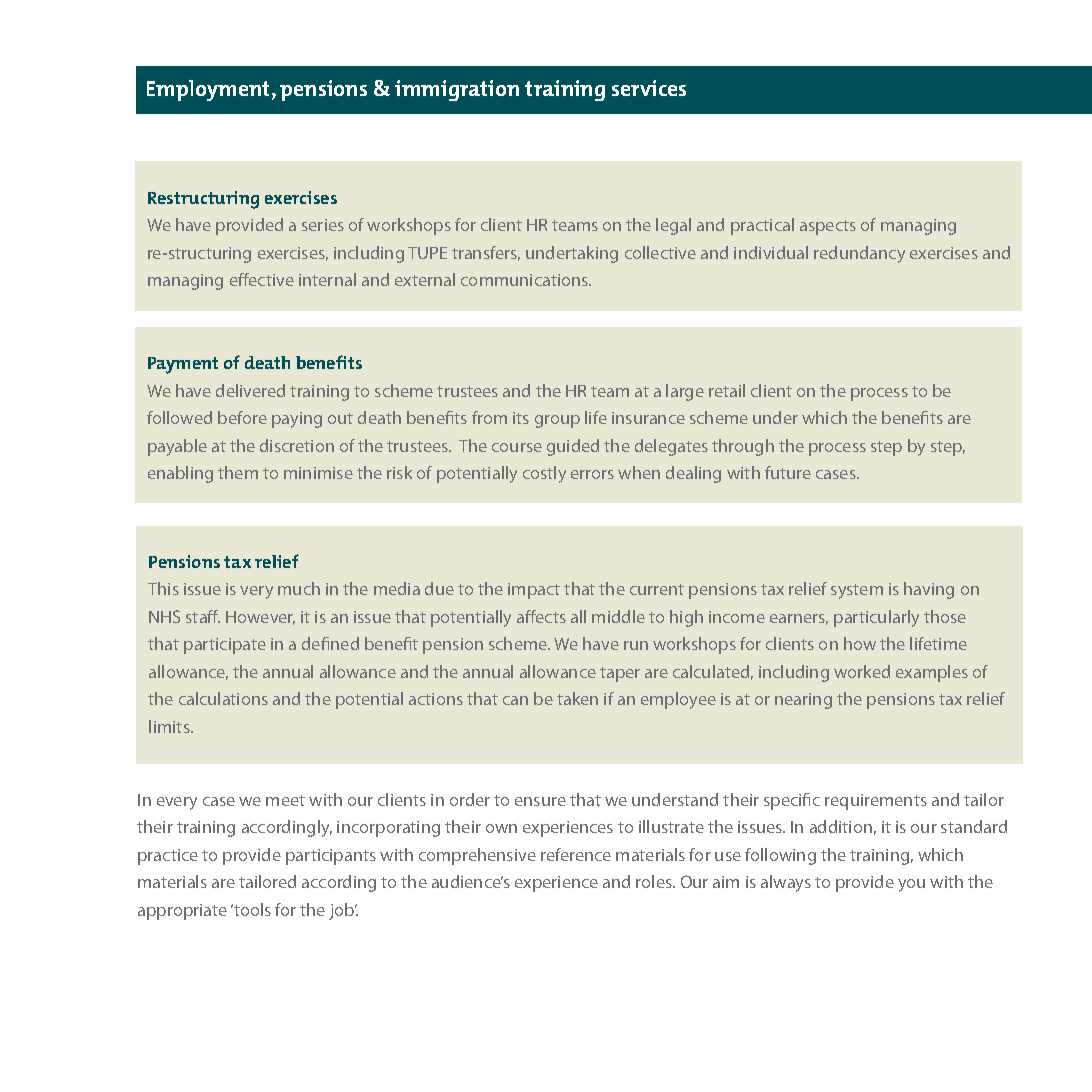 The height and width of the document is (1092, 1092). I want to click on worked, so click(862, 671).
